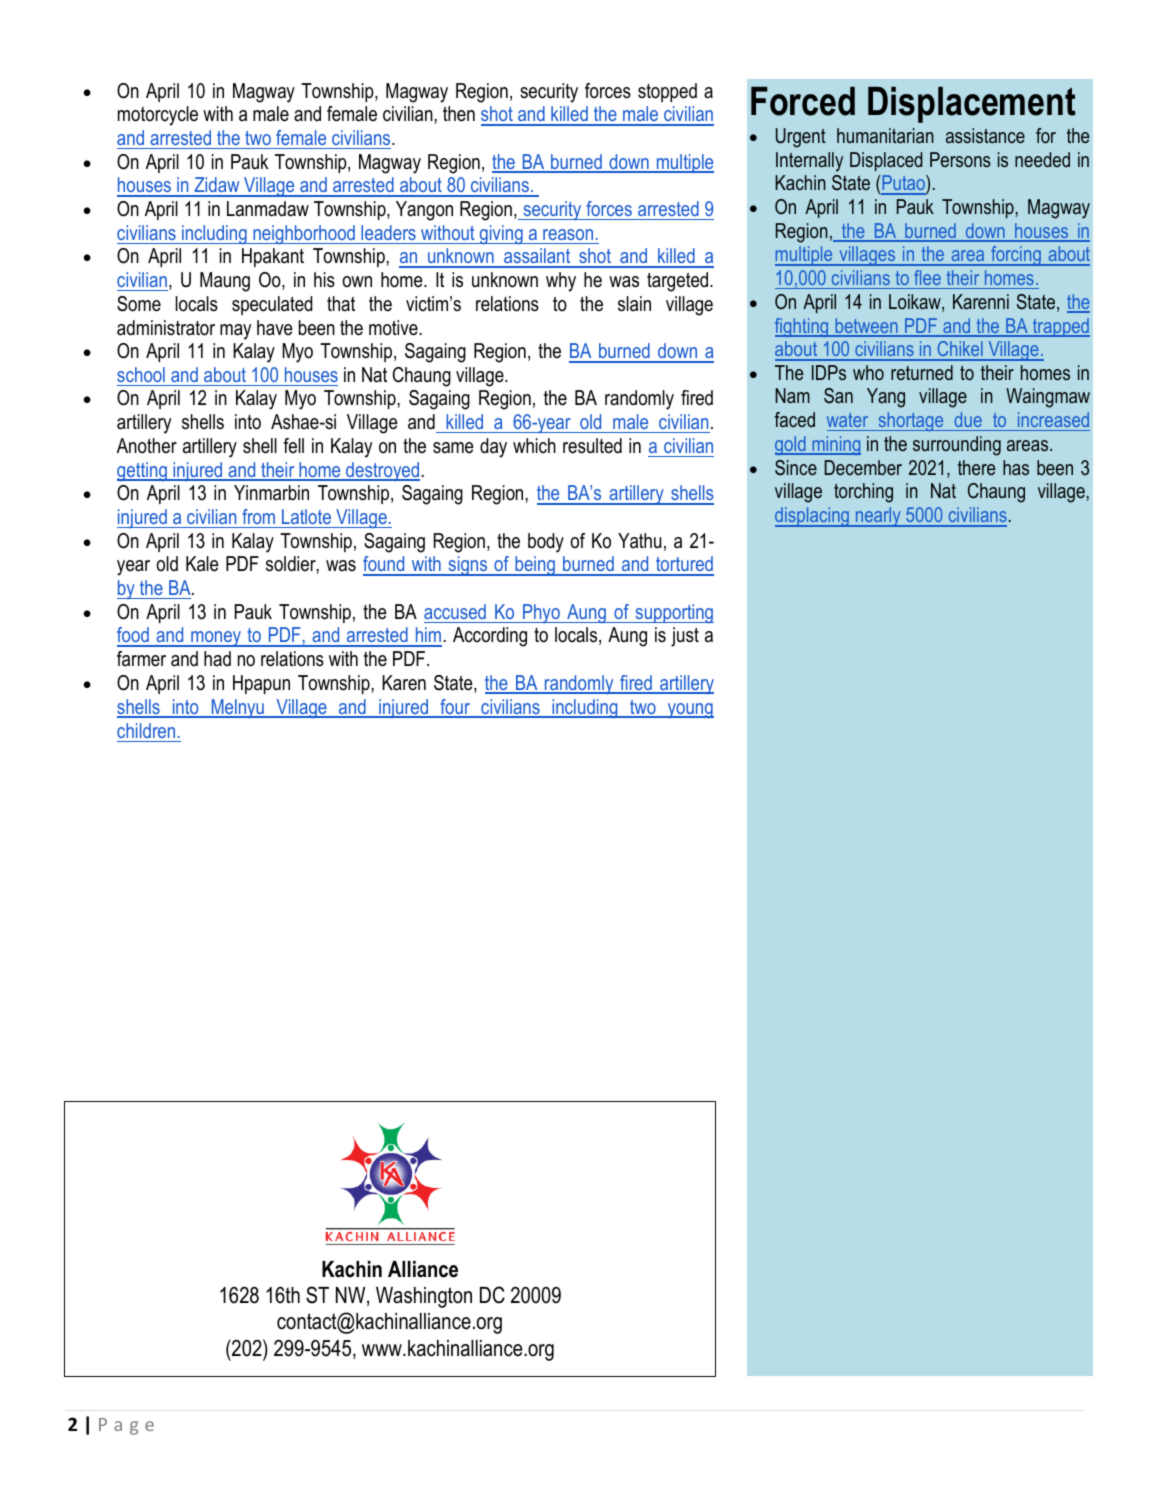 This page has height=1486, width=1149. Describe the element at coordinates (985, 135) in the page. I see `assistance` at that location.
